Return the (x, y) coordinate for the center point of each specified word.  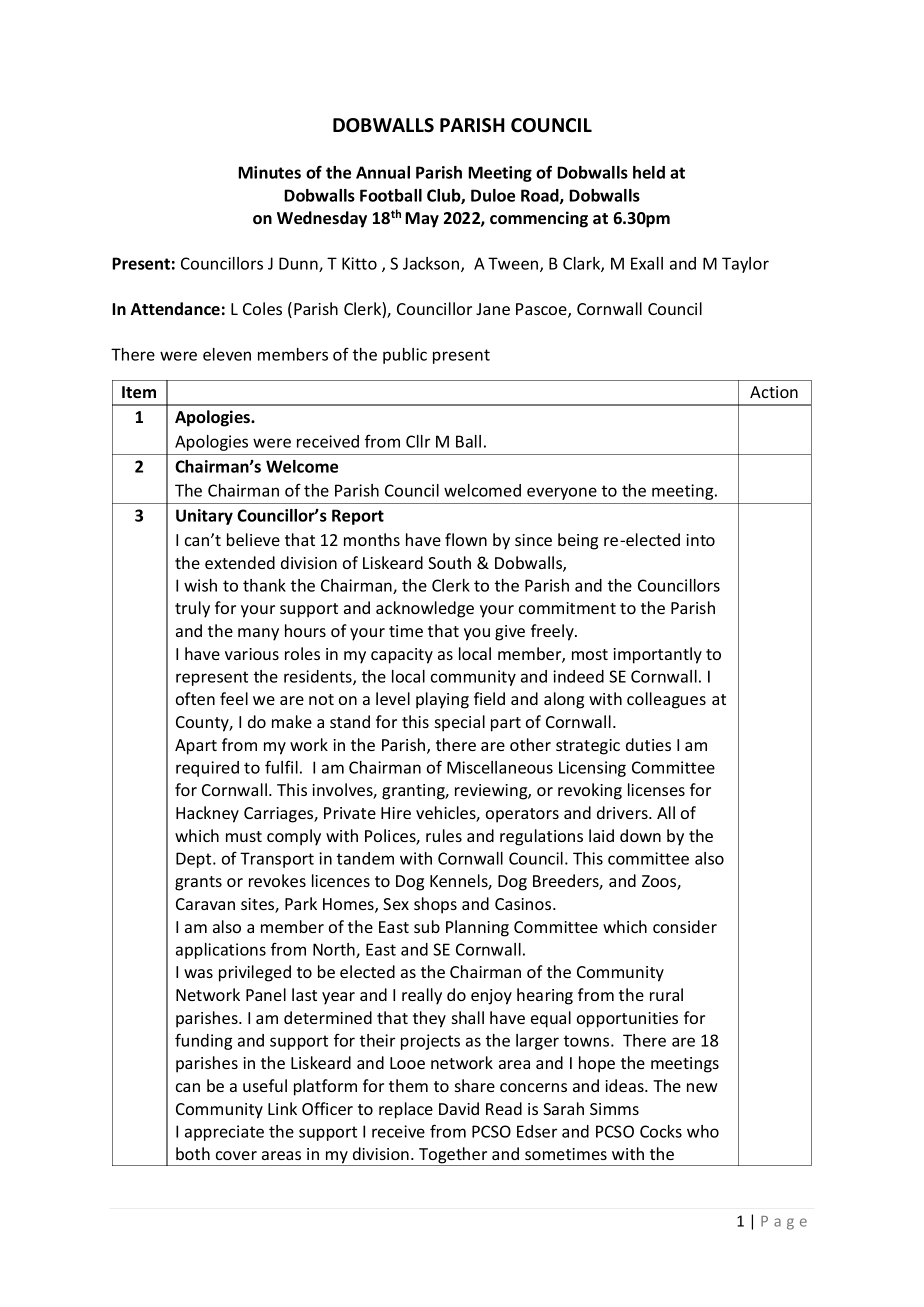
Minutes (269, 172)
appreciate (224, 1133)
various (252, 654)
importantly (657, 655)
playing (442, 700)
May (422, 220)
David (459, 1108)
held (649, 172)
